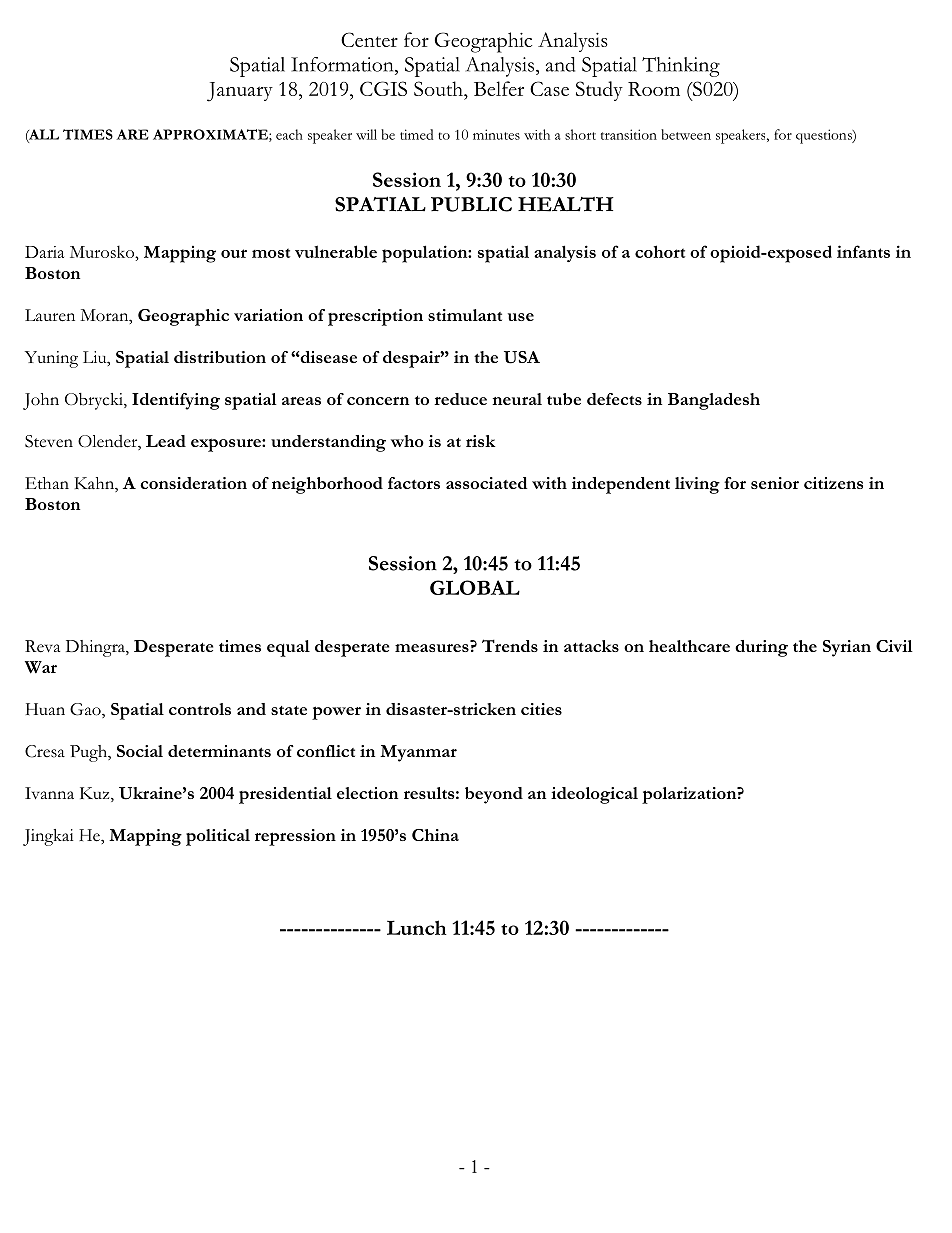 This screenshot has width=952, height=1233. I want to click on political, so click(218, 837).
